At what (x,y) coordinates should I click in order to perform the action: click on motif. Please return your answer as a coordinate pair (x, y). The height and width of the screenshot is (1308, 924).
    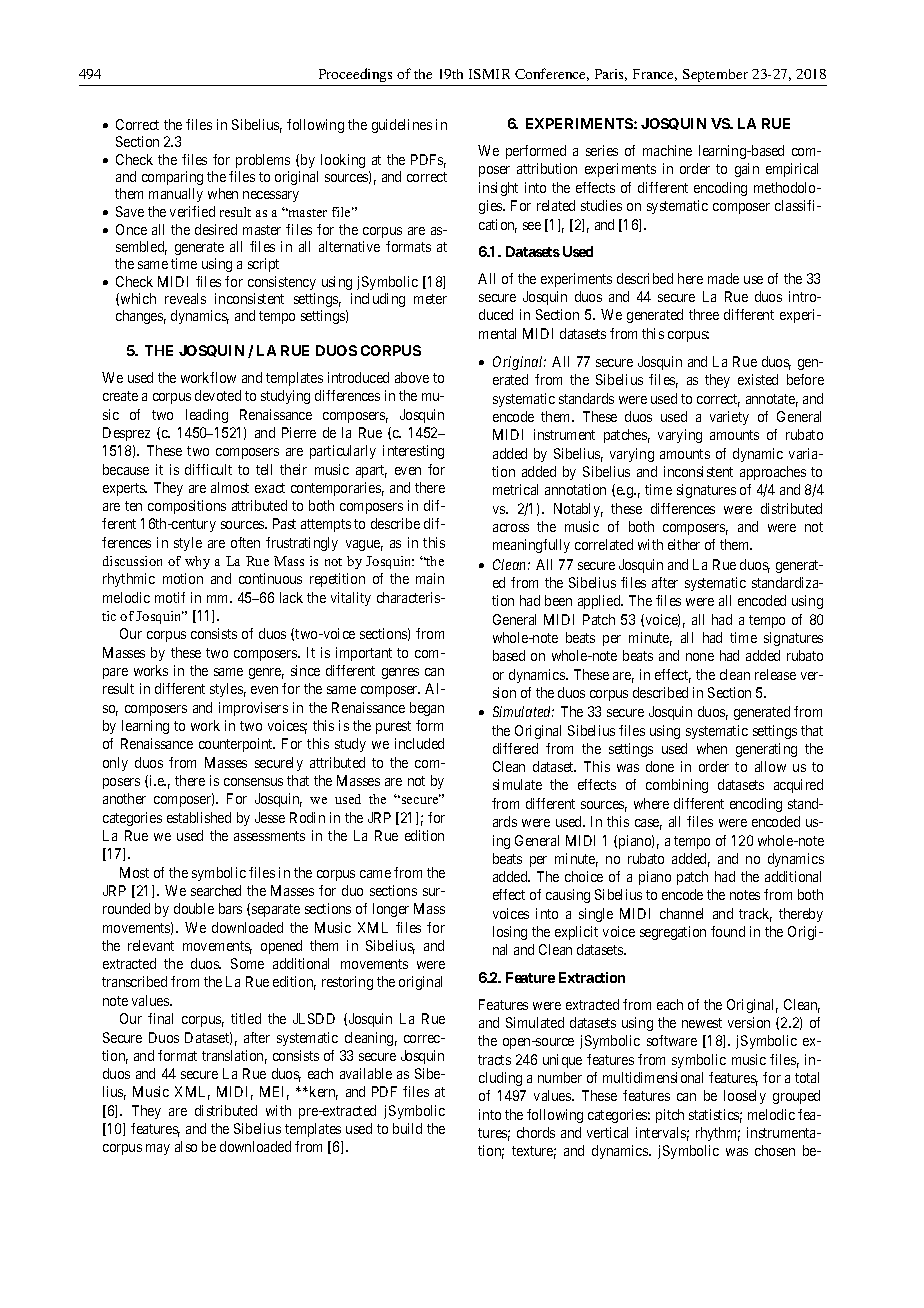
    Looking at the image, I should click on (170, 597).
